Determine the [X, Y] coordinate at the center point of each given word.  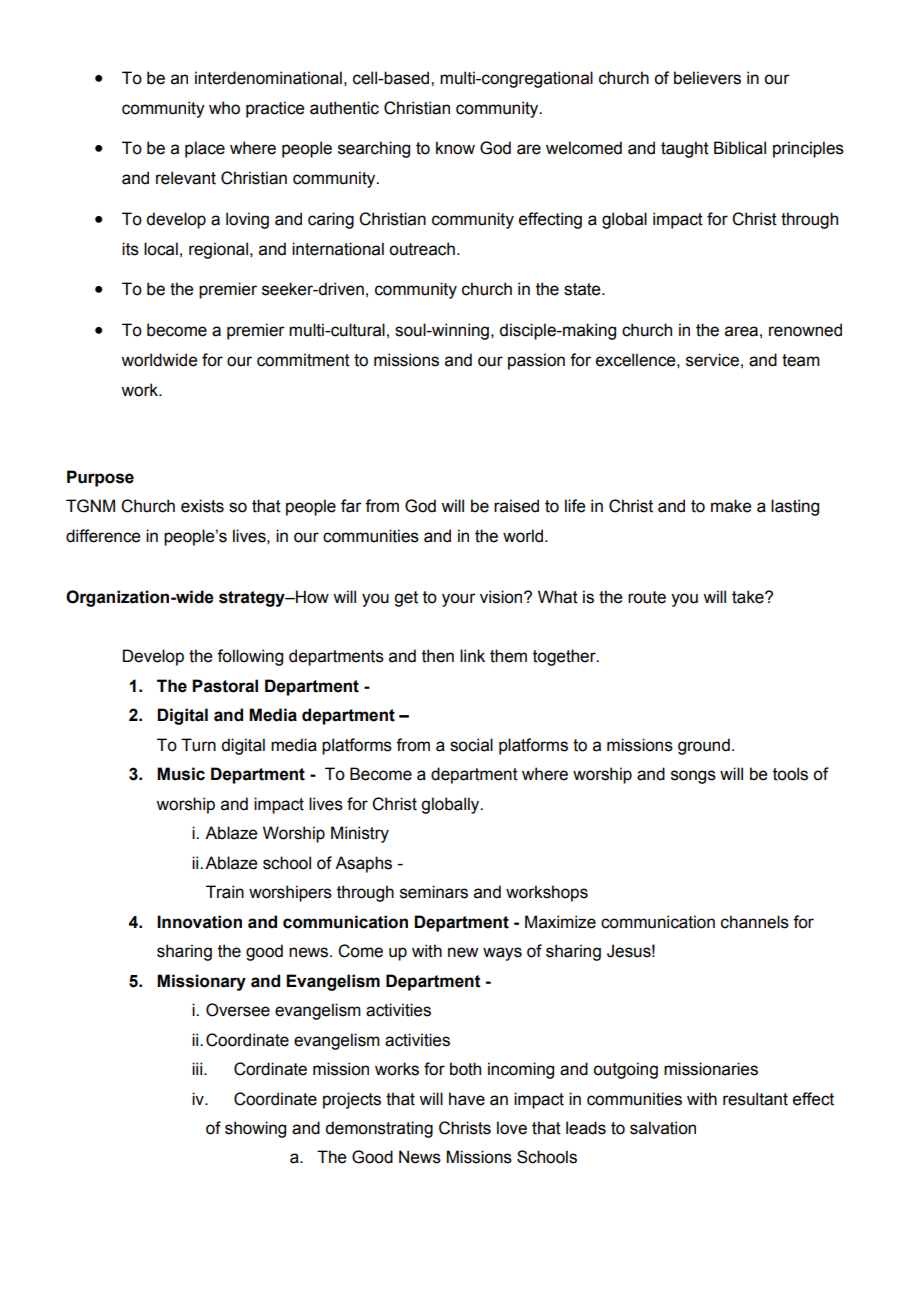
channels [755, 922]
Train [225, 892]
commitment [303, 360]
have [467, 1099]
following [250, 657]
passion [536, 361]
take [749, 597]
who [224, 108]
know [455, 148]
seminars [434, 892]
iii [198, 1068]
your [459, 600]
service [712, 360]
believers [707, 78]
